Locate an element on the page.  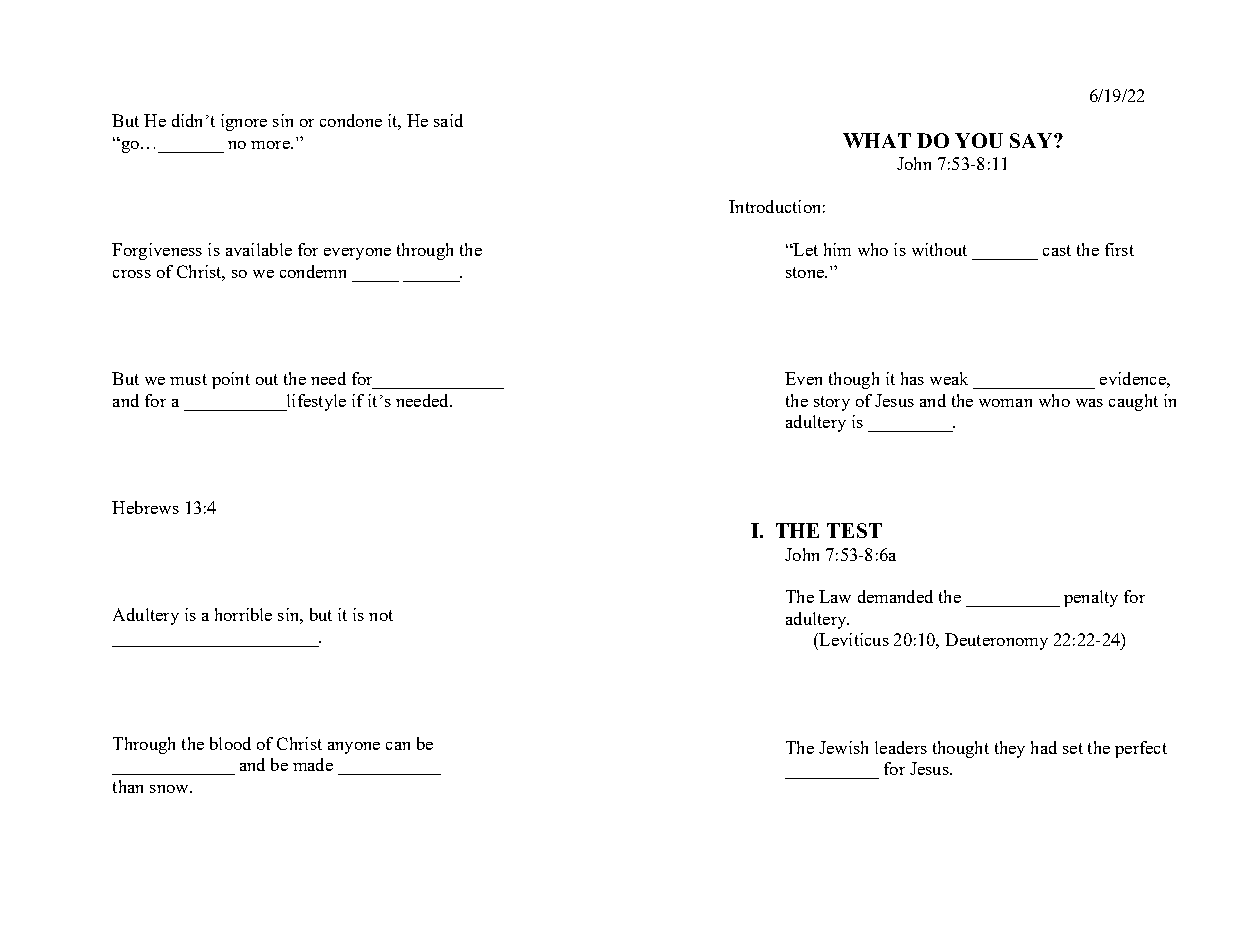
said is located at coordinates (448, 120).
